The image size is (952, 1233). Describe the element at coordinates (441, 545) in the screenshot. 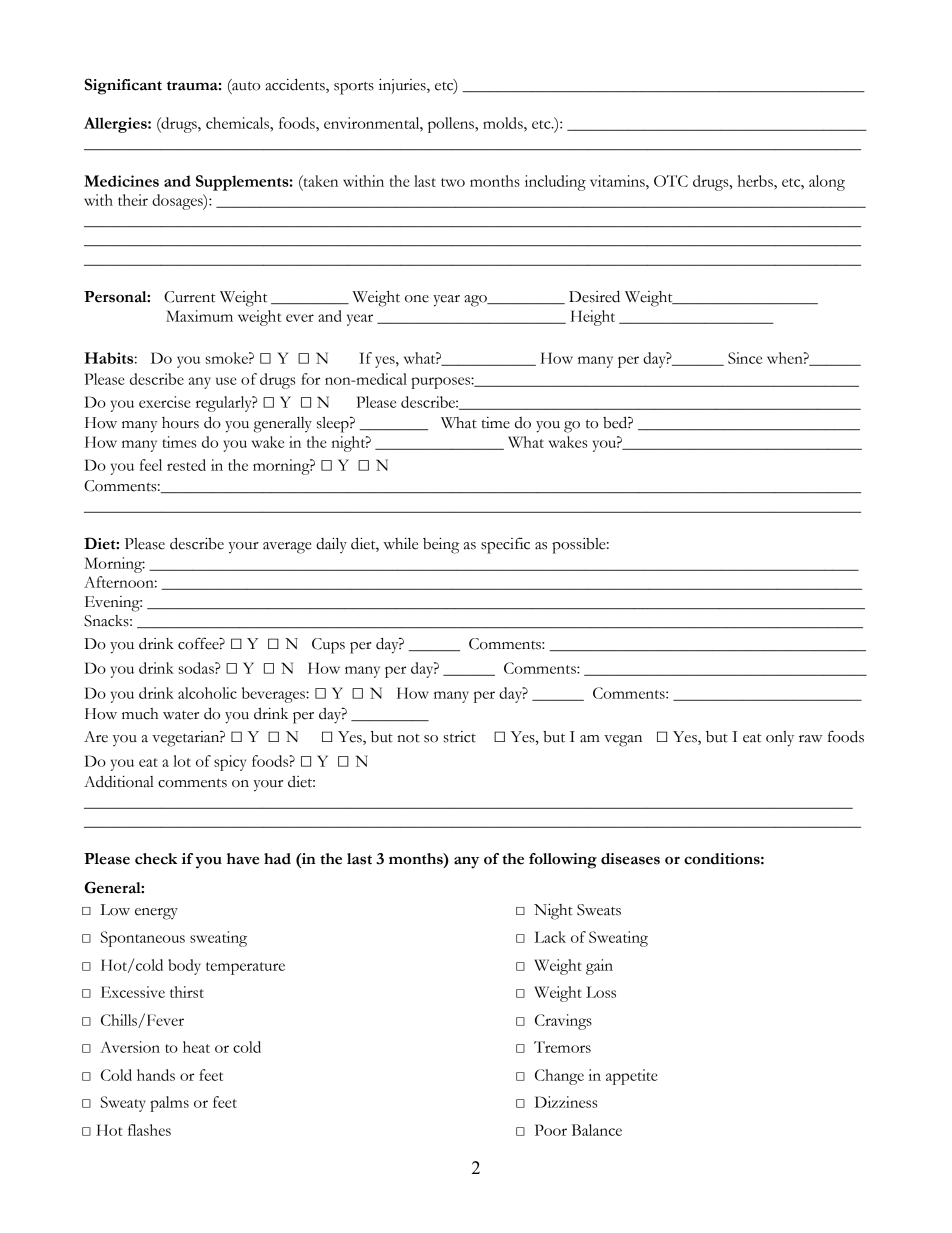

I see `being` at that location.
